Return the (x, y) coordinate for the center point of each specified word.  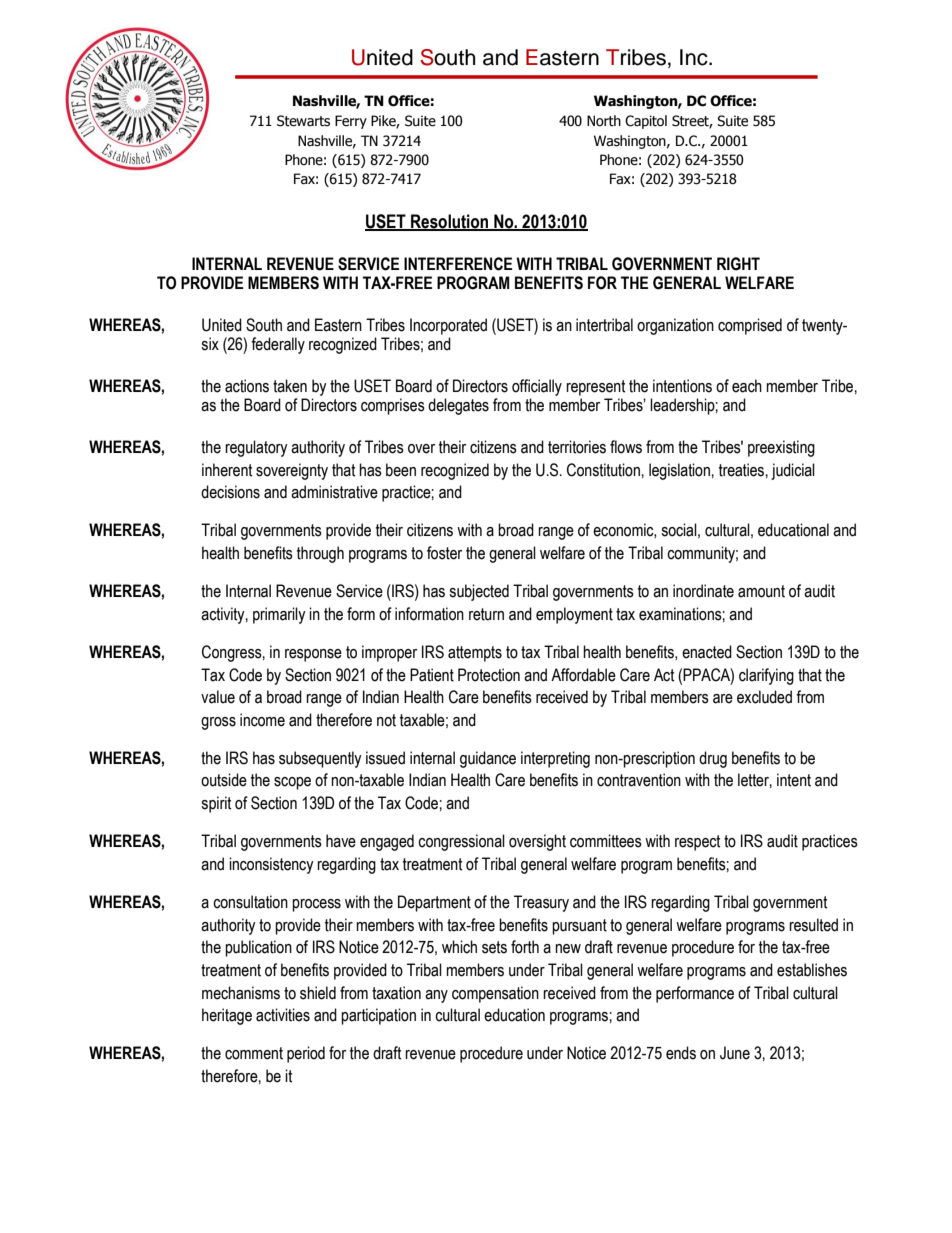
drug (713, 759)
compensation (495, 994)
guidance (488, 759)
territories (577, 447)
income (262, 720)
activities (283, 1015)
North (604, 121)
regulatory (256, 448)
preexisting (781, 448)
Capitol (646, 122)
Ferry (351, 122)
